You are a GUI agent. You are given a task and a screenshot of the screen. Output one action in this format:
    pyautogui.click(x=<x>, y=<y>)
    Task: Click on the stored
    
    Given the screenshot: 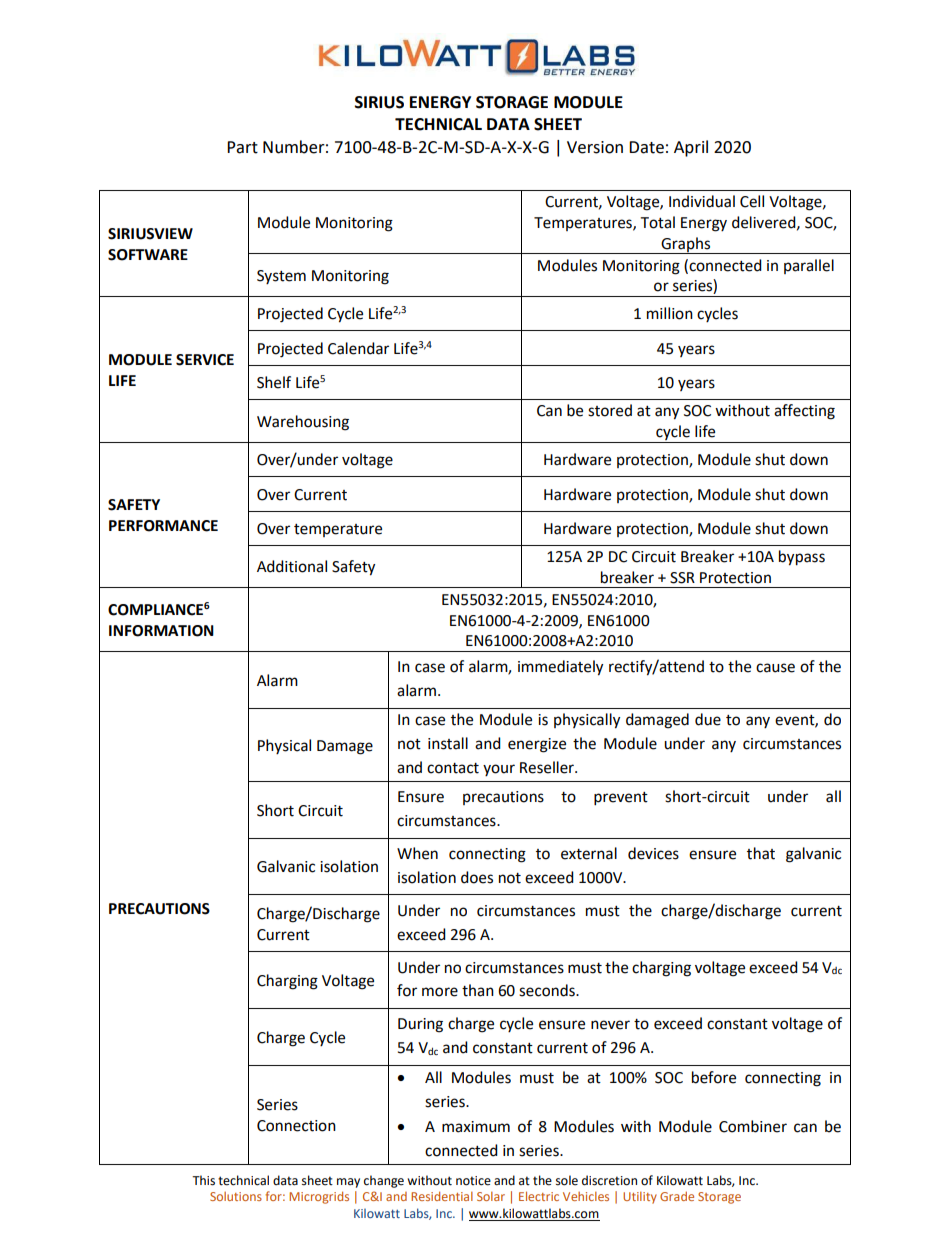 What is the action you would take?
    pyautogui.click(x=610, y=410)
